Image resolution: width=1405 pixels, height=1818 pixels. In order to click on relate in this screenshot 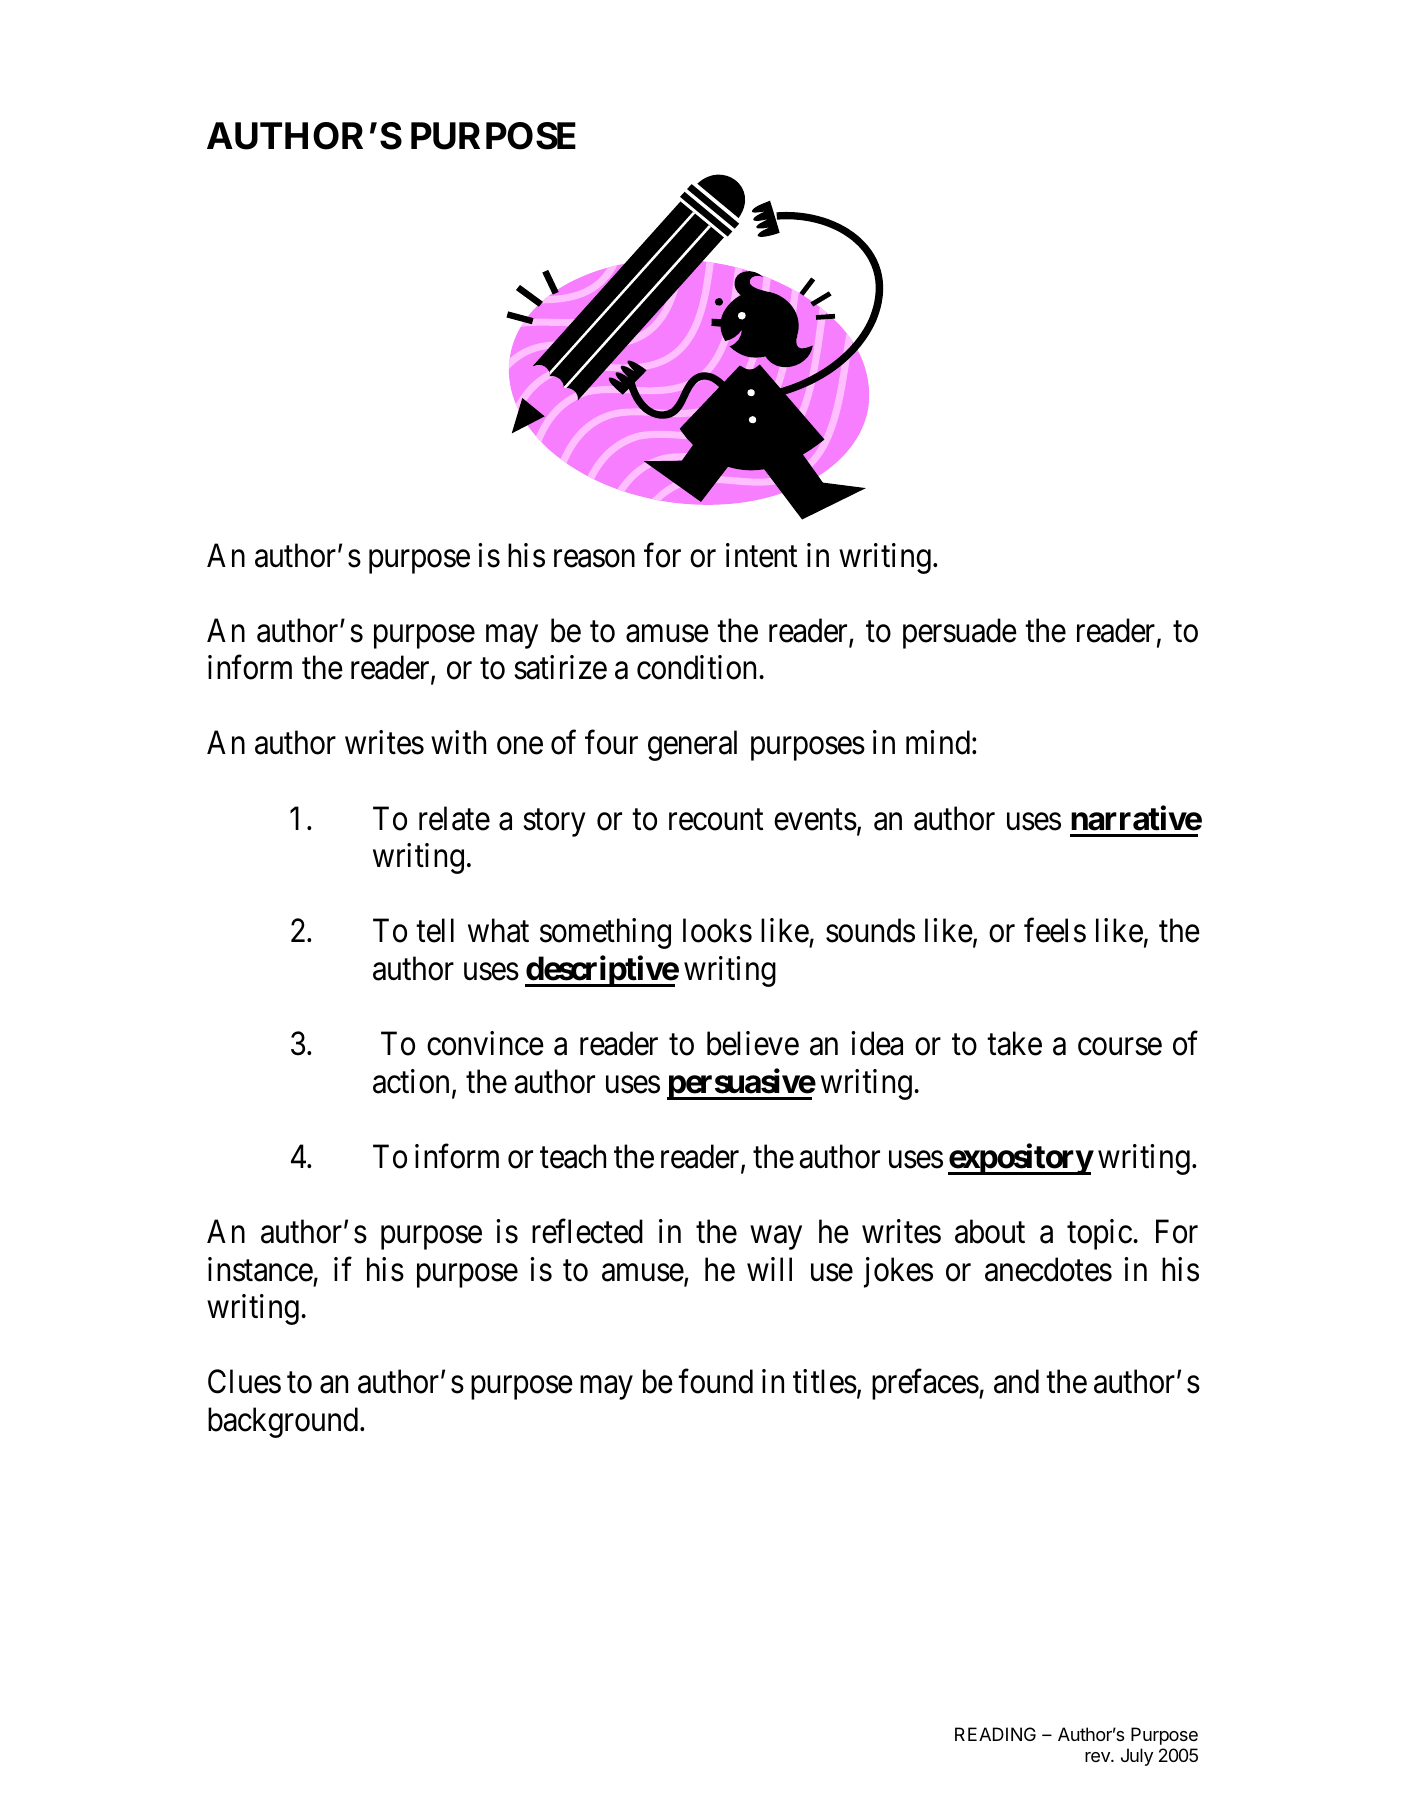, I will do `click(454, 818)`.
